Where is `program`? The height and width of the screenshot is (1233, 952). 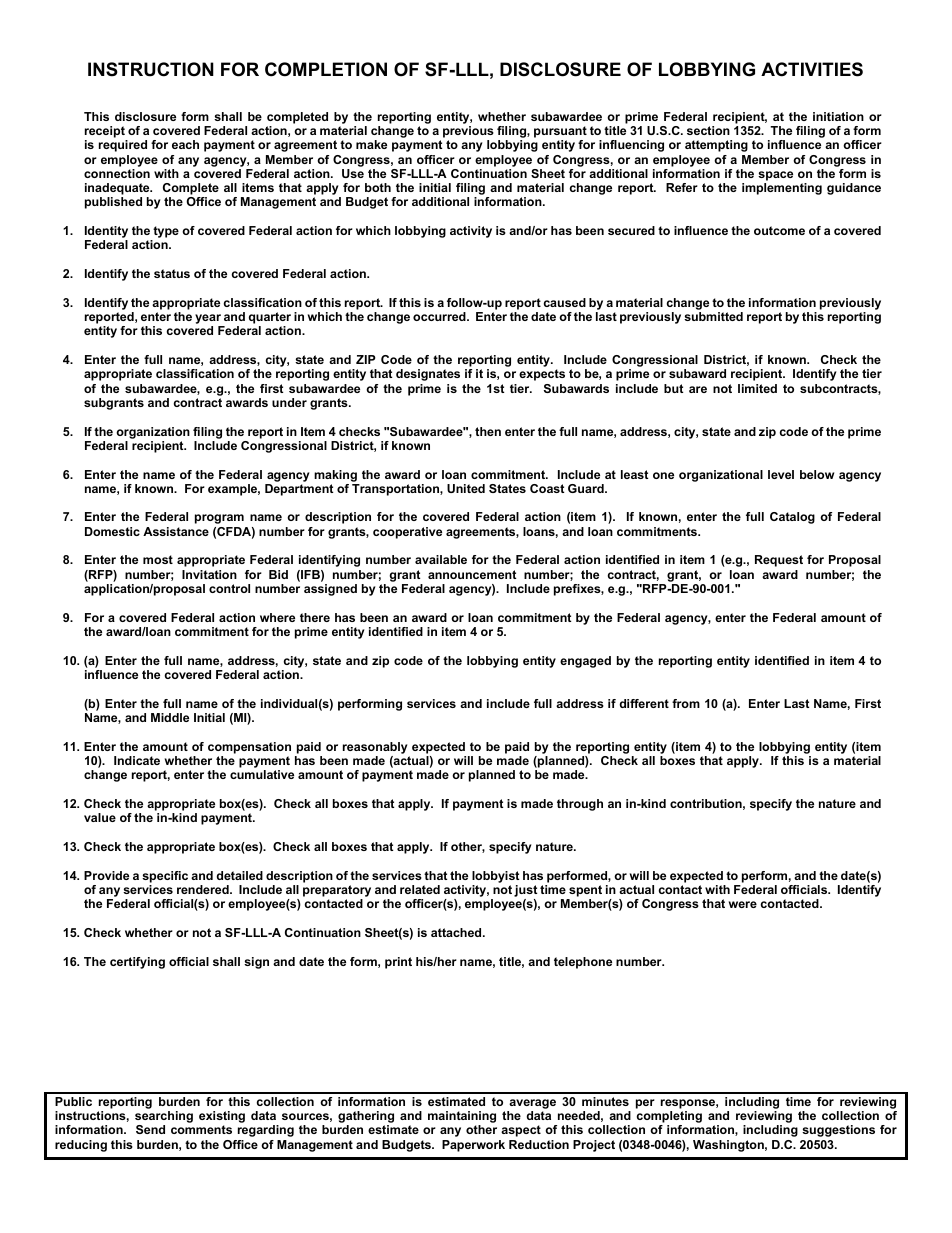
program is located at coordinates (219, 519).
